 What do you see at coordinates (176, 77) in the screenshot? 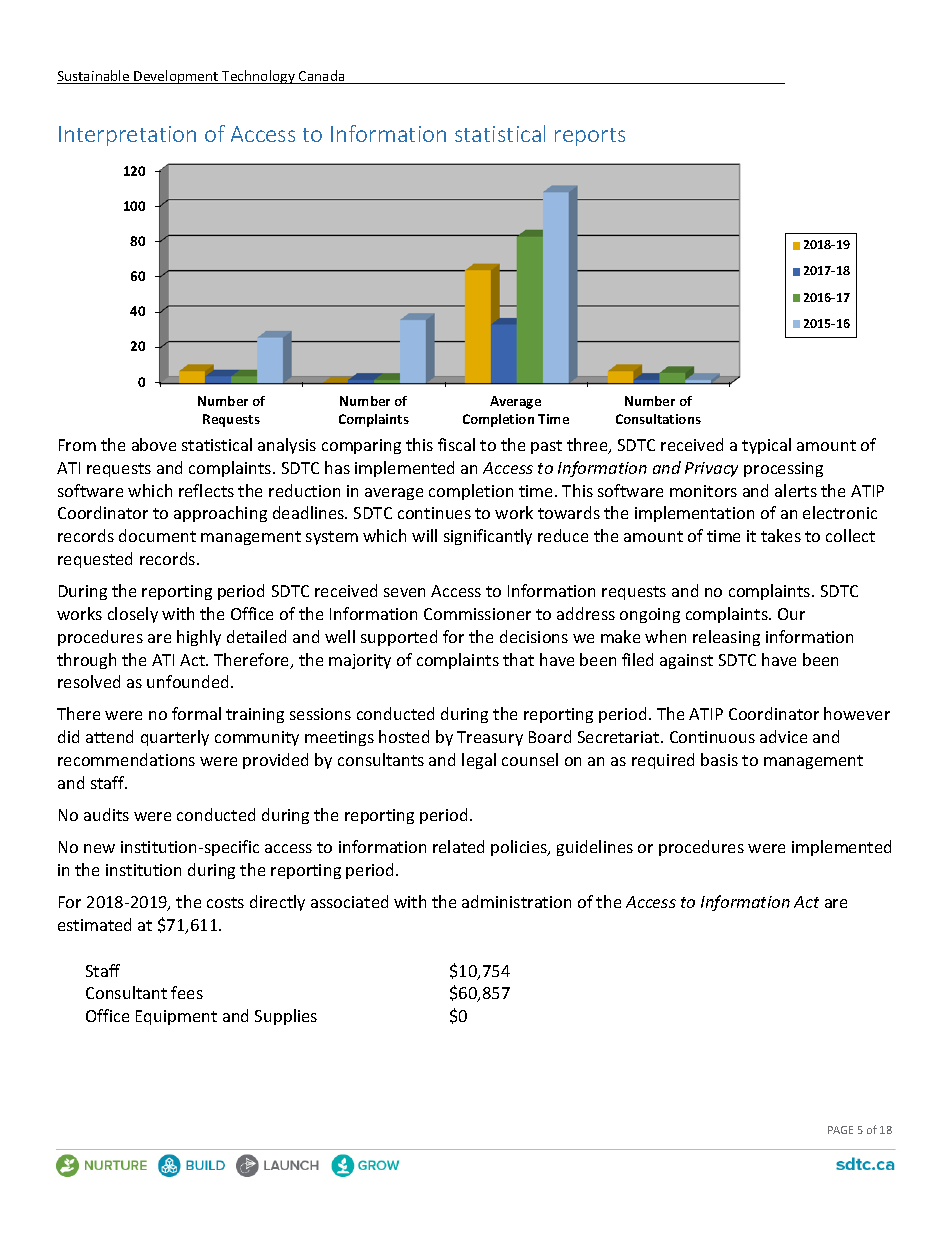
I see `Development` at bounding box center [176, 77].
